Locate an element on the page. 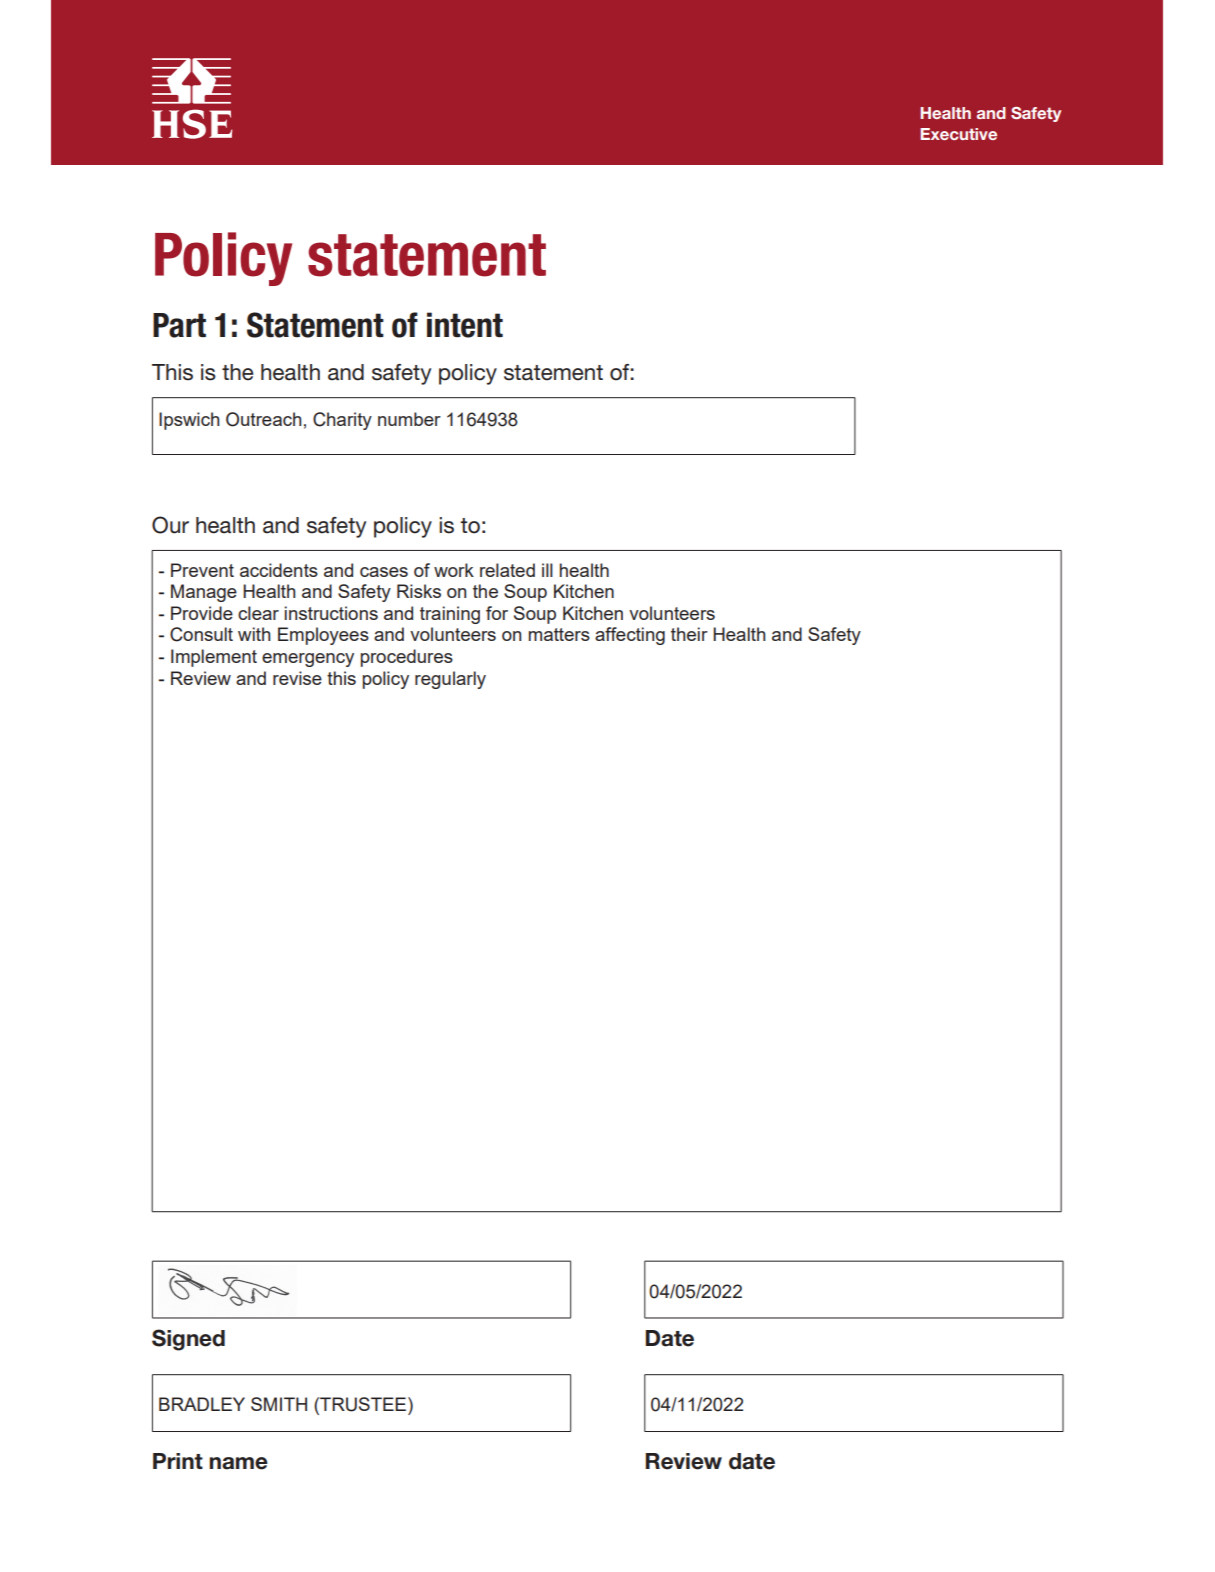  revise is located at coordinates (297, 678).
